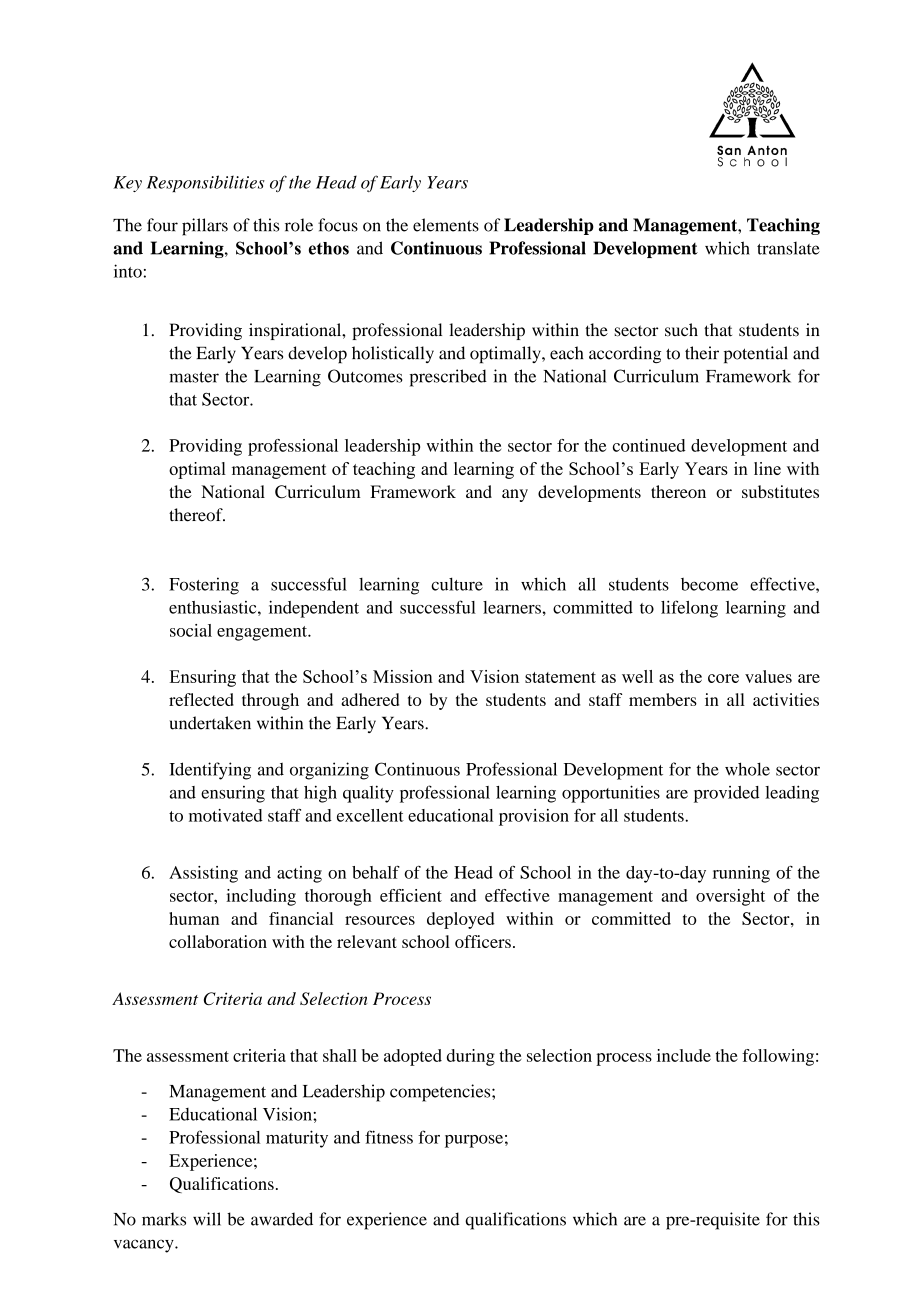 The height and width of the image is (1307, 924). Describe the element at coordinates (191, 630) in the image. I see `social` at that location.
